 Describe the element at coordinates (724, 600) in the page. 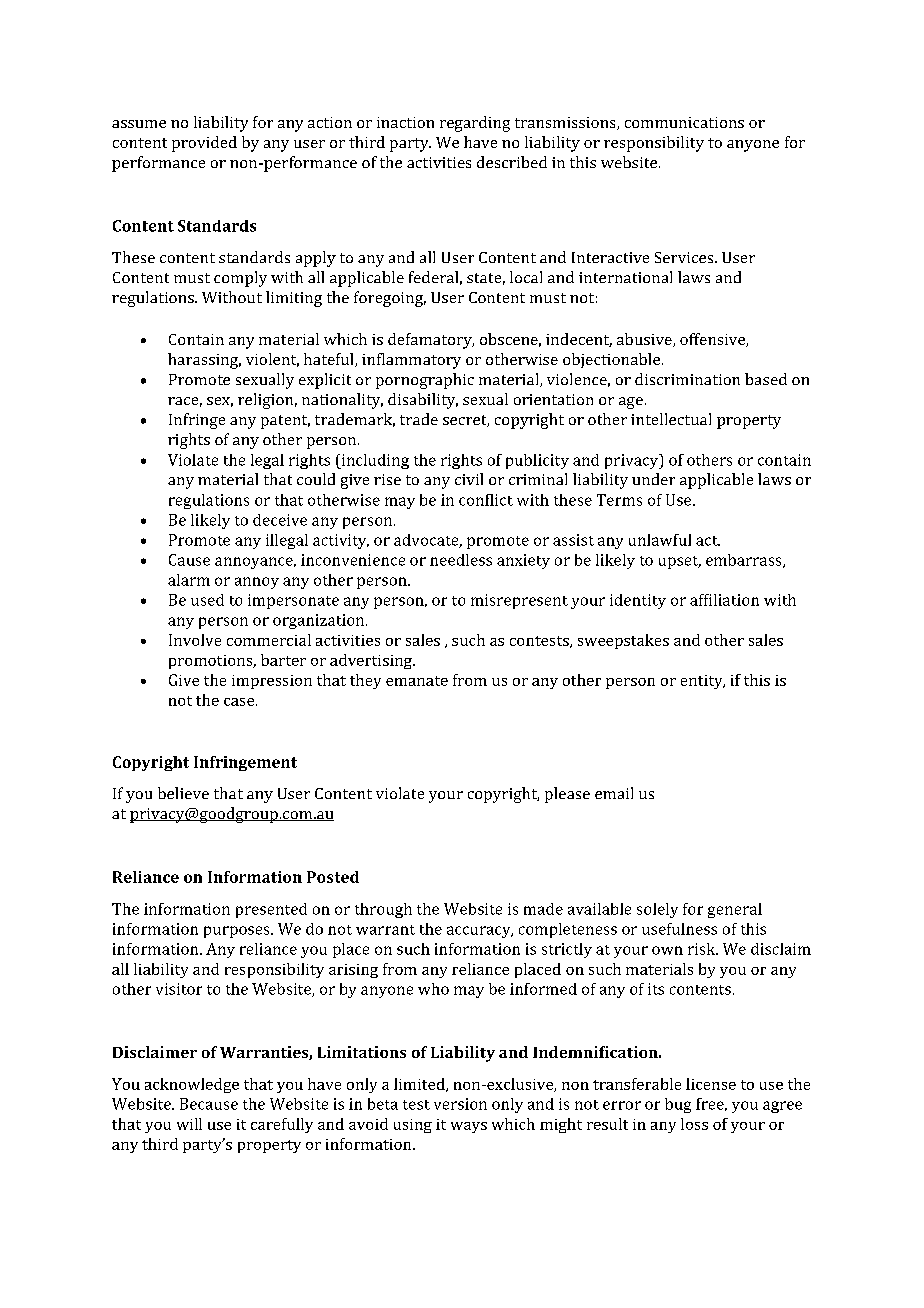

I see `affiliation` at that location.
